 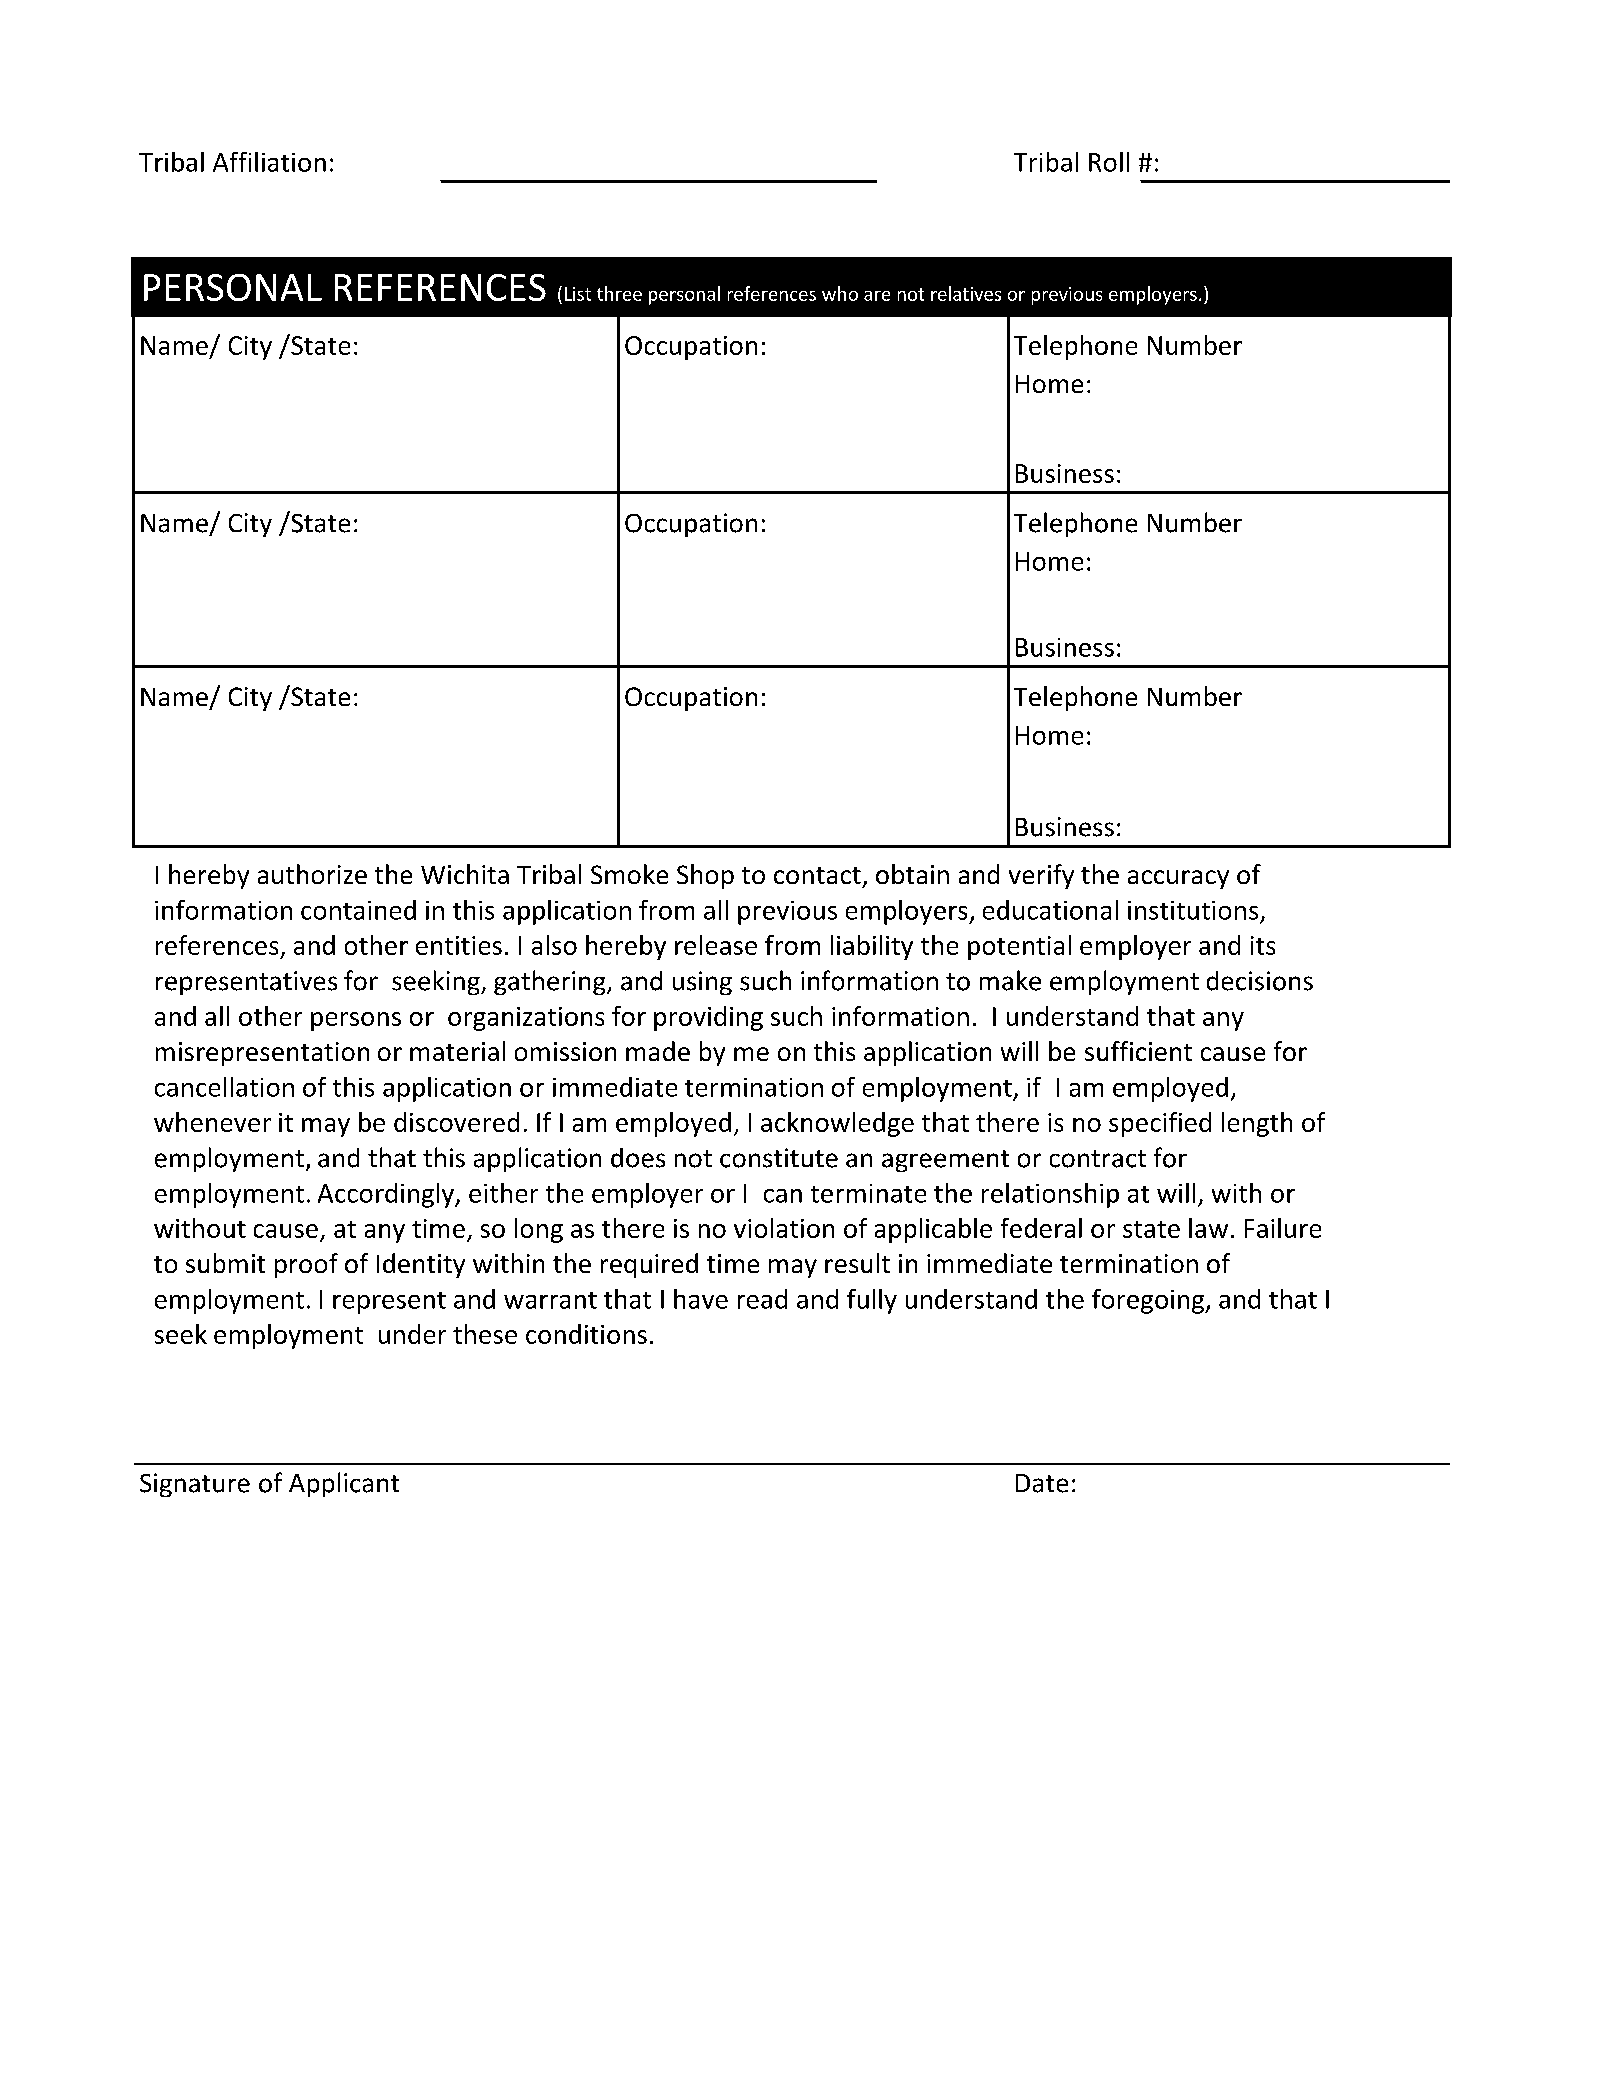 I want to click on Applicant, so click(x=344, y=1484).
